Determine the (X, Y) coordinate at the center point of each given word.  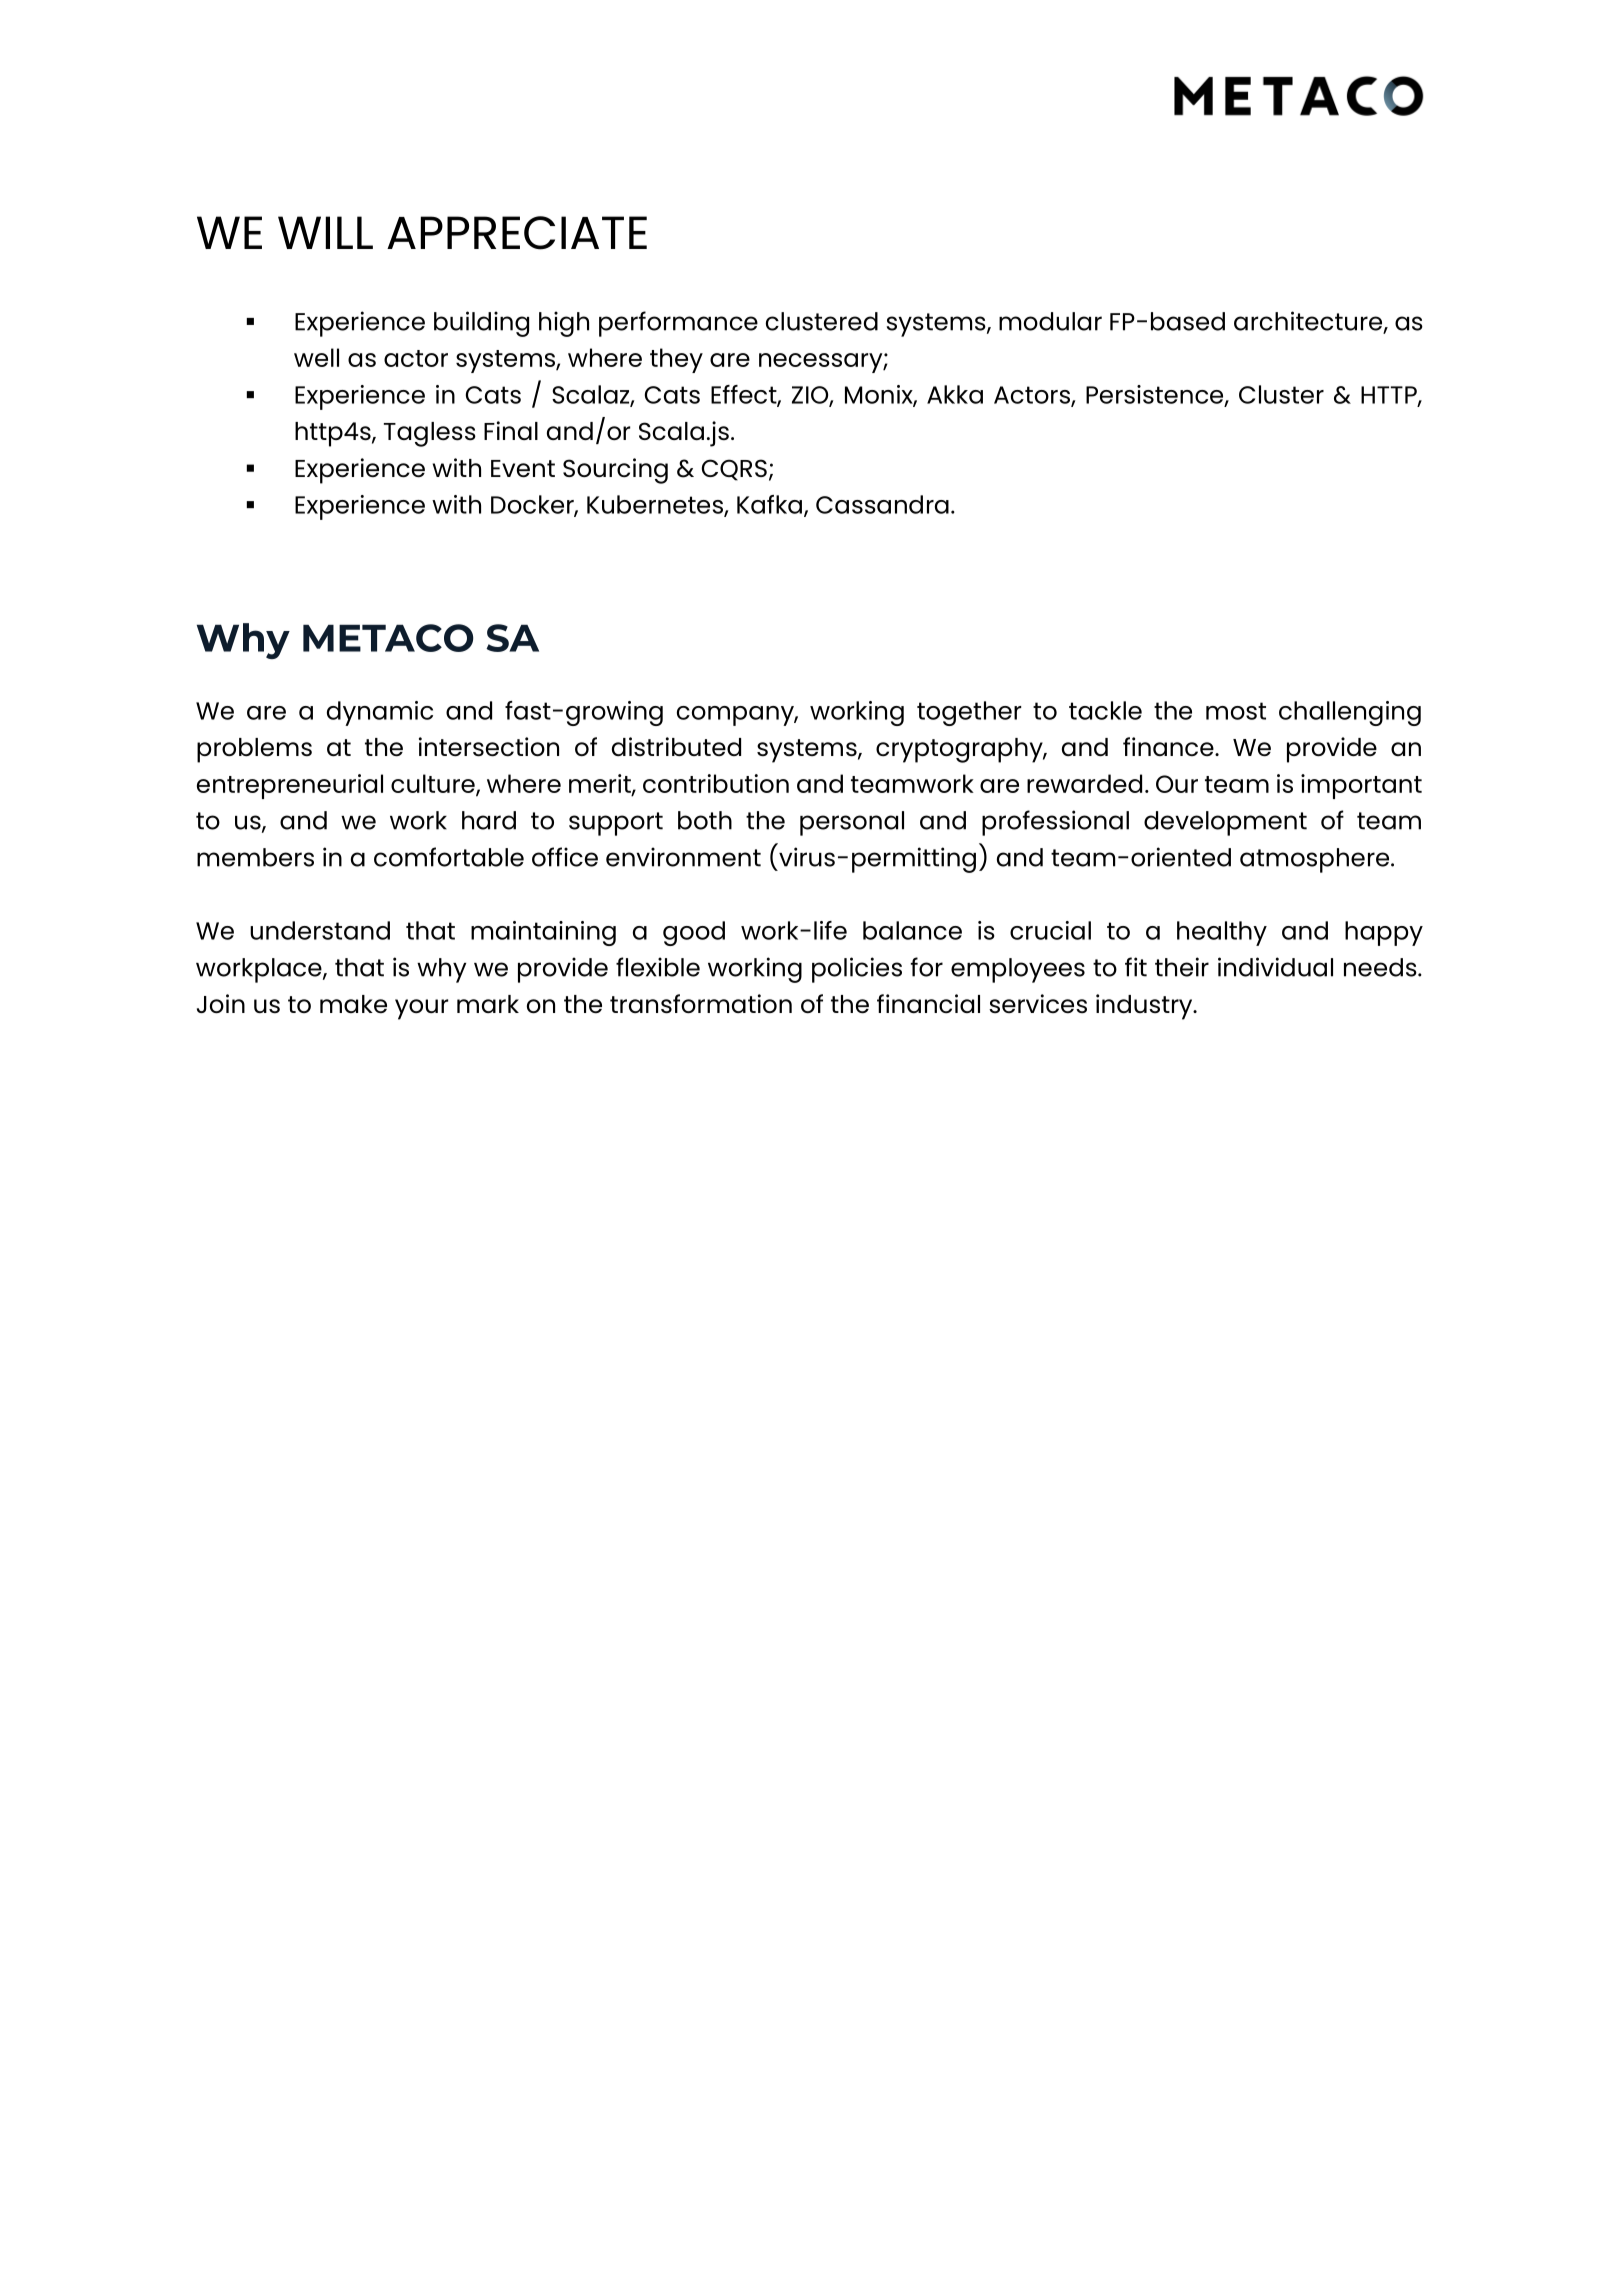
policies (857, 970)
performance (678, 324)
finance (1169, 746)
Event (523, 469)
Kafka (769, 504)
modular (1050, 321)
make (353, 1004)
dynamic (380, 713)
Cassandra (882, 504)
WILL (325, 232)
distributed (676, 746)
